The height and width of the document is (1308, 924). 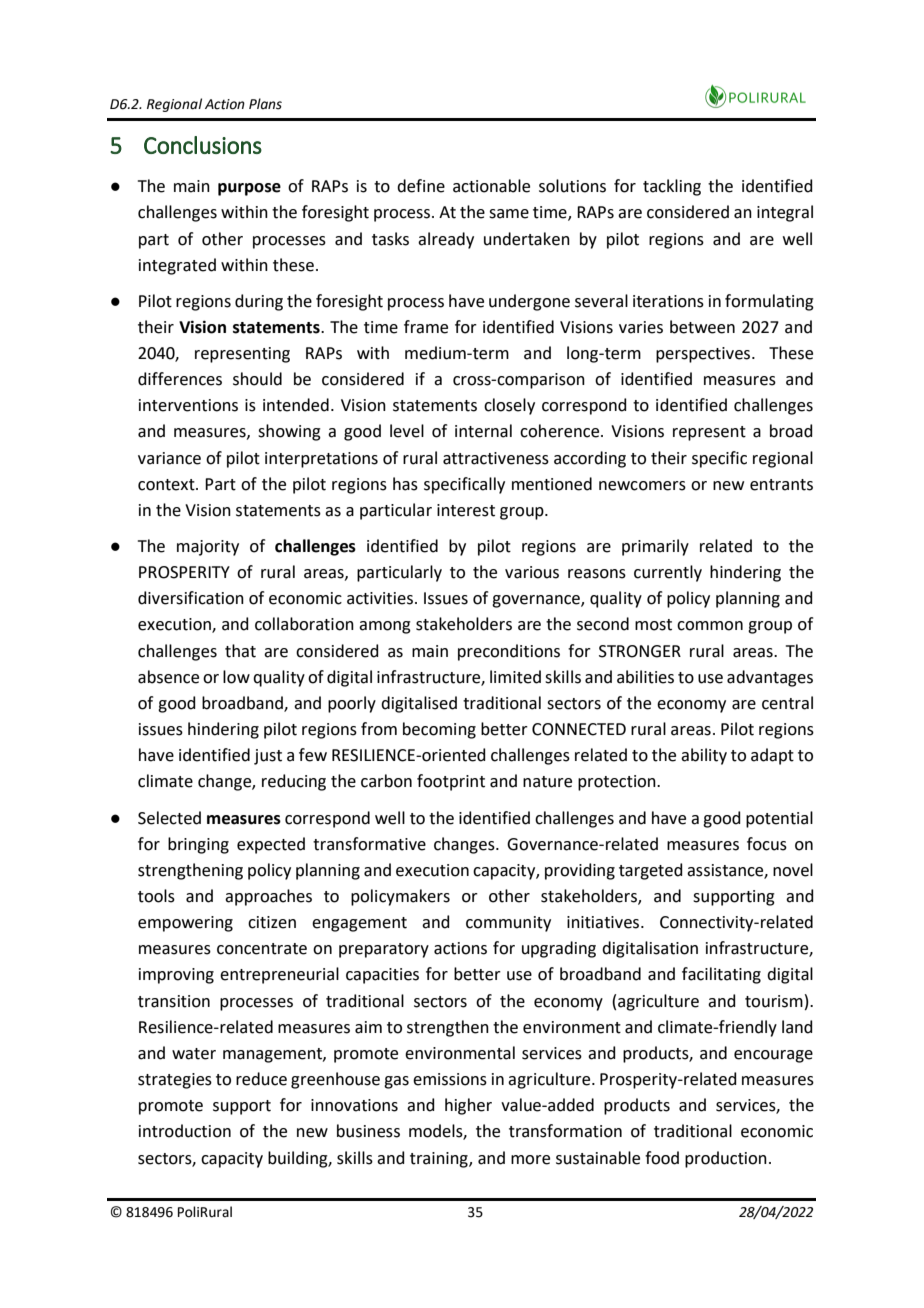 What do you see at coordinates (468, 1106) in the document?
I see `higher` at bounding box center [468, 1106].
